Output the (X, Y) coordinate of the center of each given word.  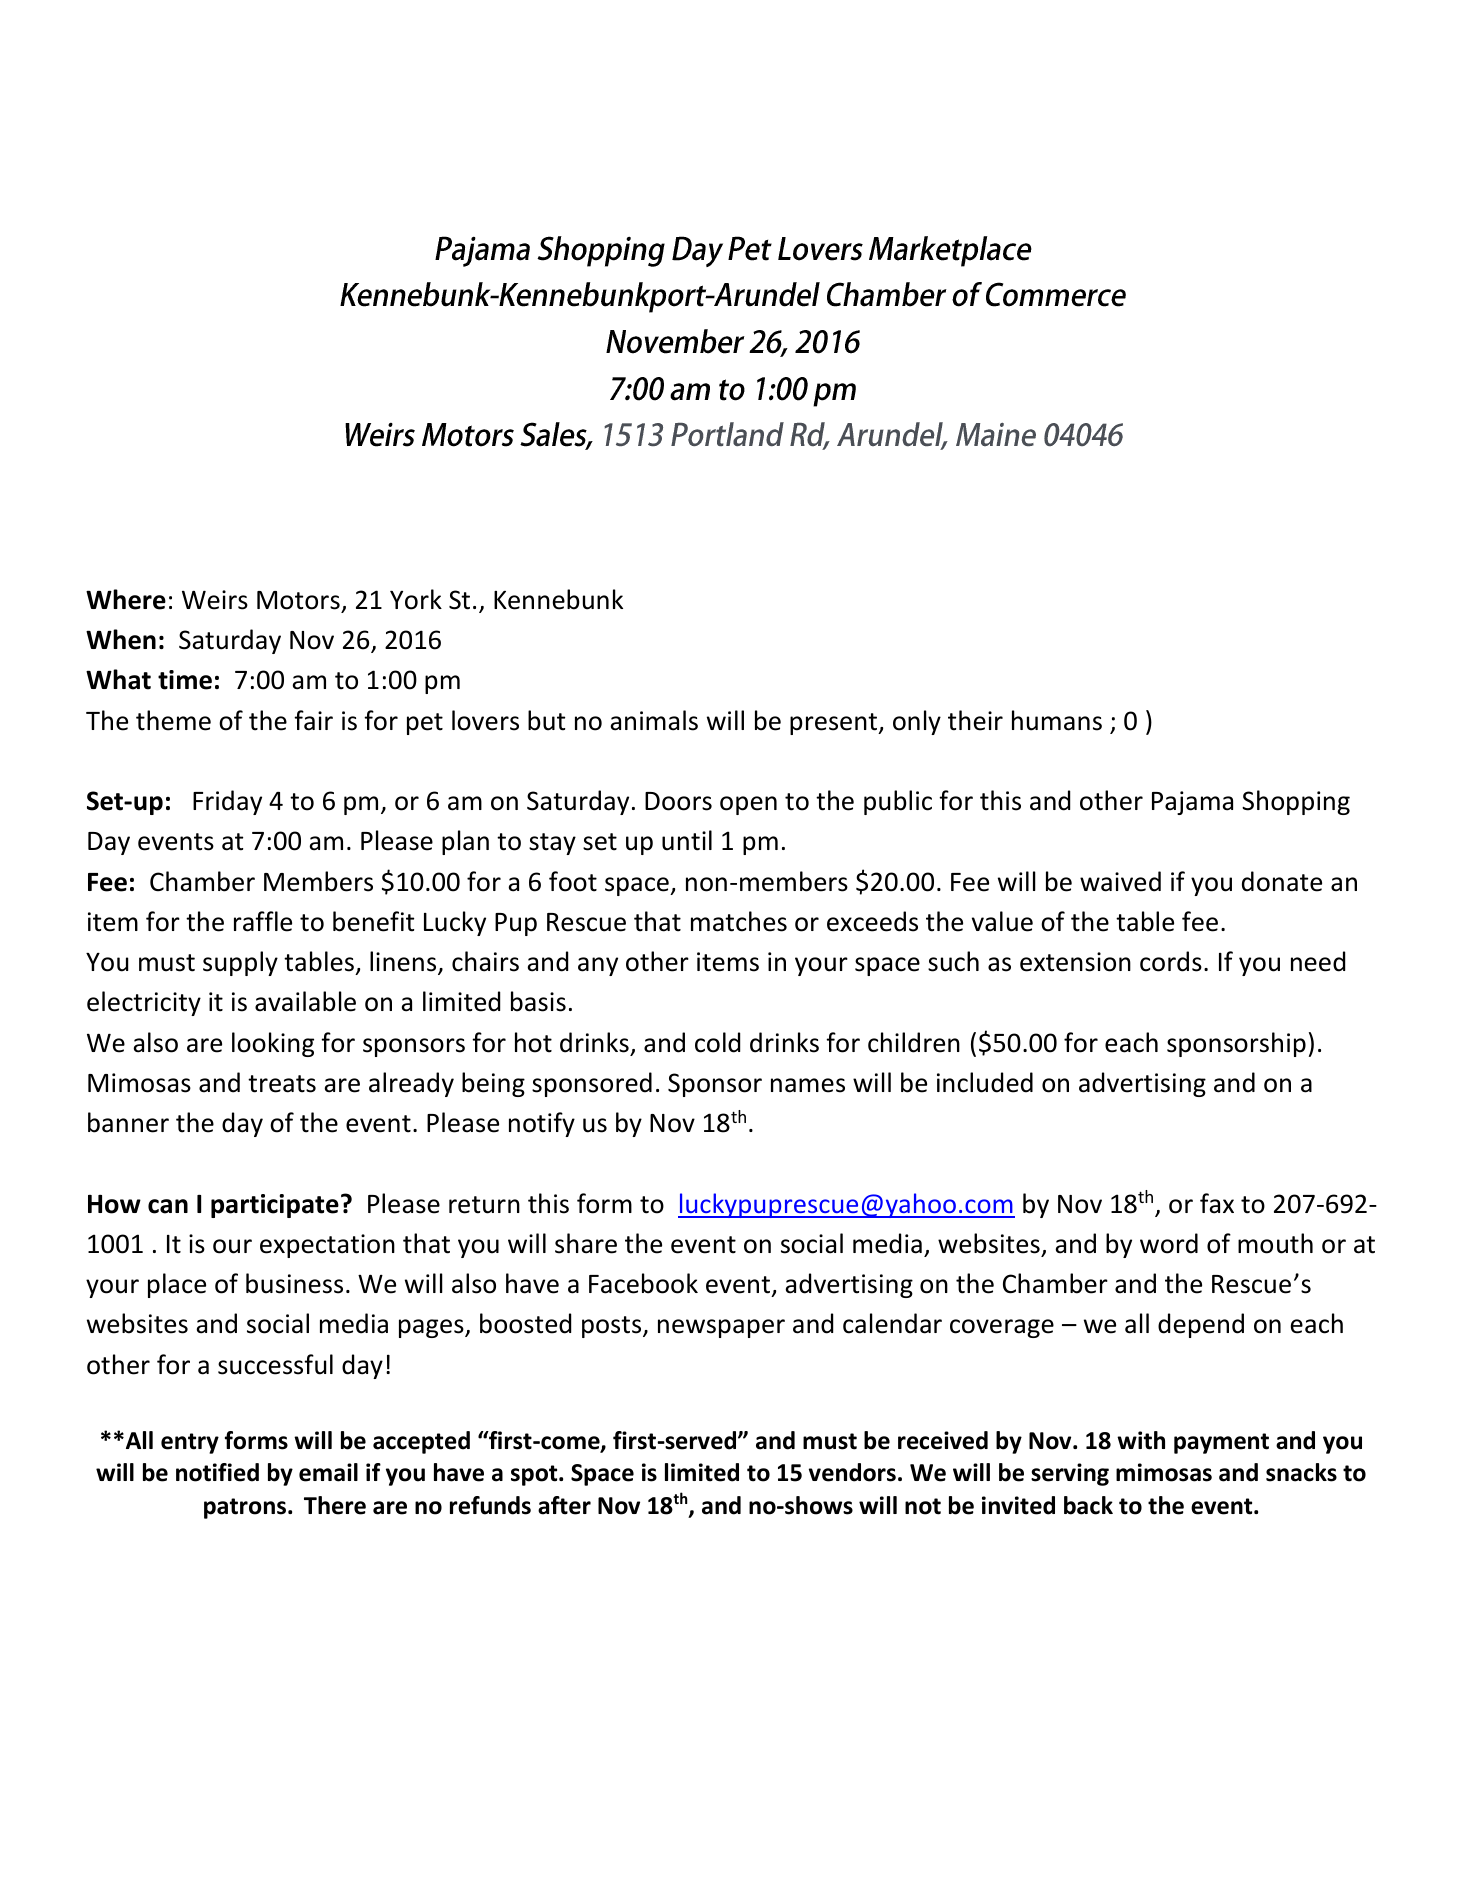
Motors (298, 600)
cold (717, 1042)
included (985, 1082)
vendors (852, 1472)
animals (654, 720)
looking (273, 1044)
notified (217, 1472)
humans (1057, 720)
